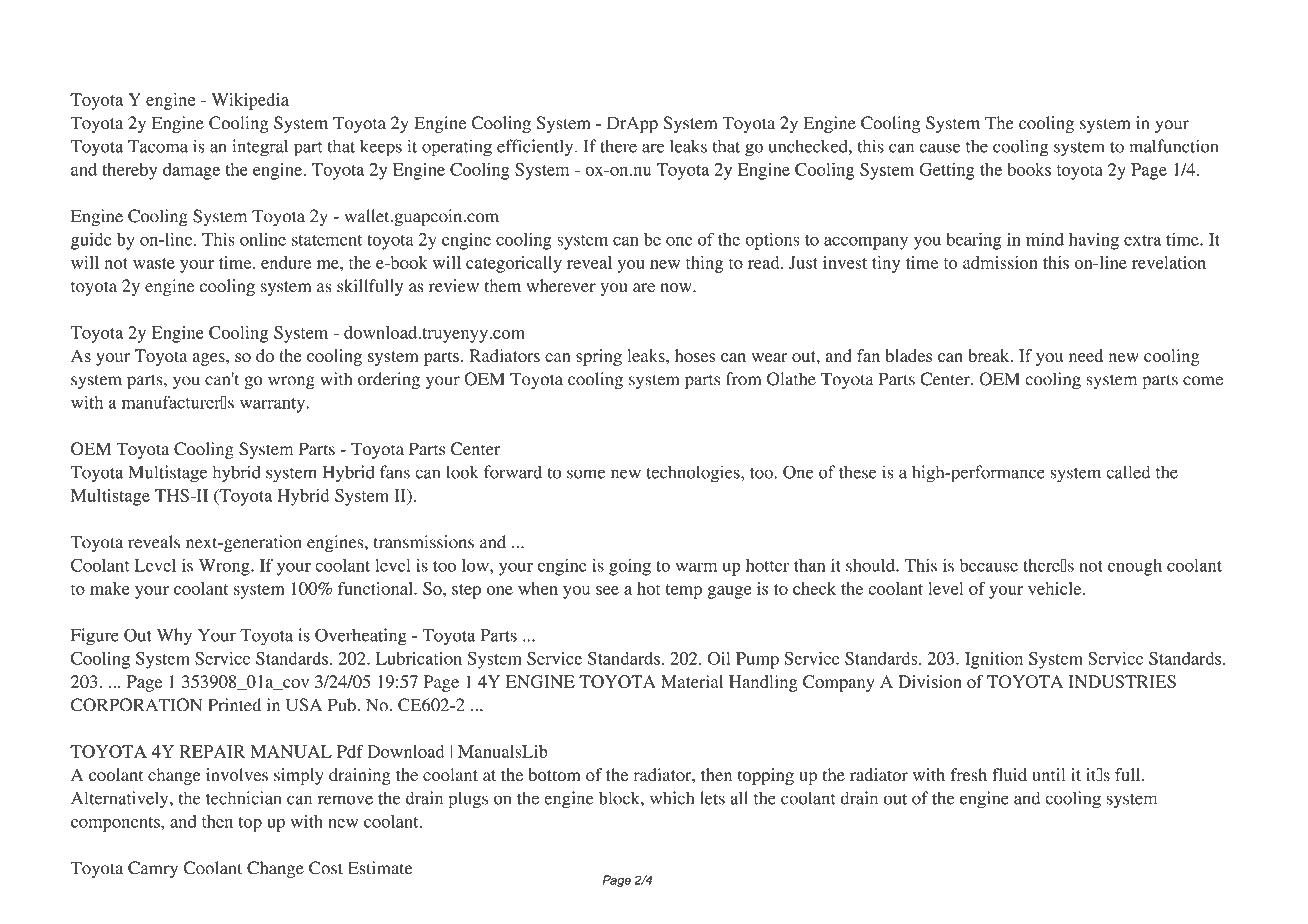 The image size is (1308, 924). What do you see at coordinates (599, 357) in the screenshot?
I see `spring` at bounding box center [599, 357].
